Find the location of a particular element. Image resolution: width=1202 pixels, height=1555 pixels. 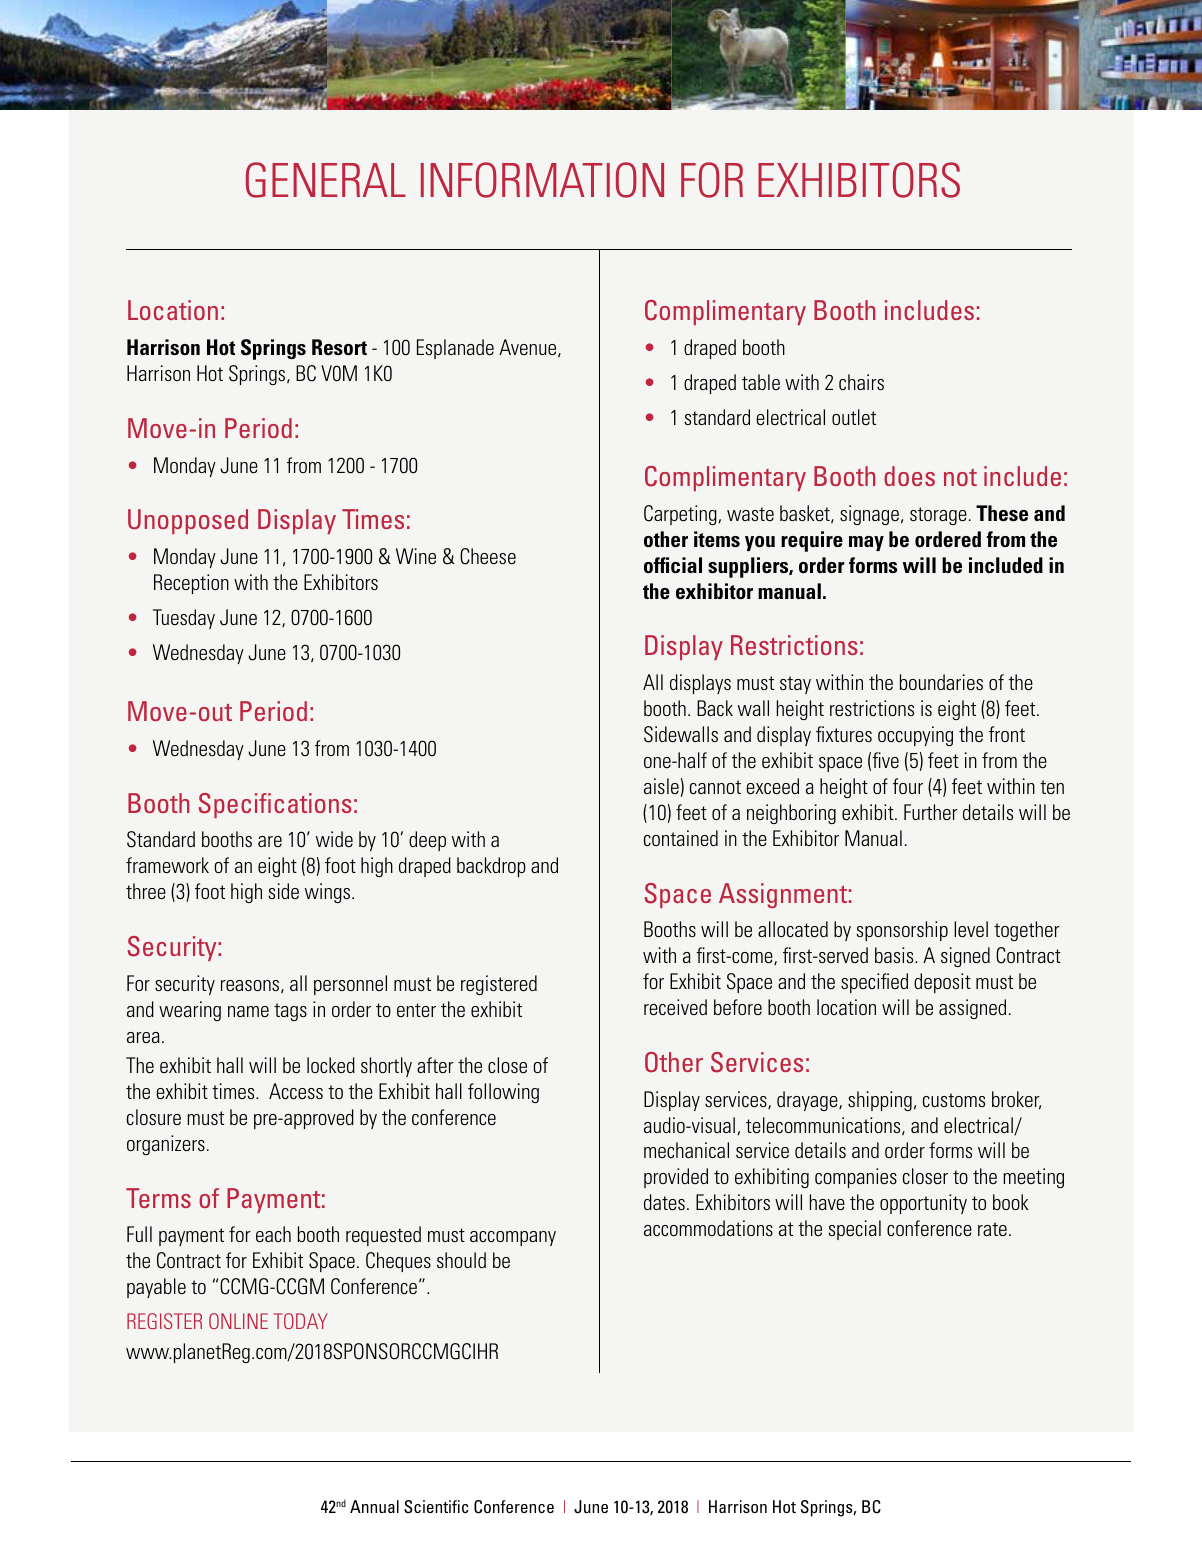

General is located at coordinates (326, 180).
